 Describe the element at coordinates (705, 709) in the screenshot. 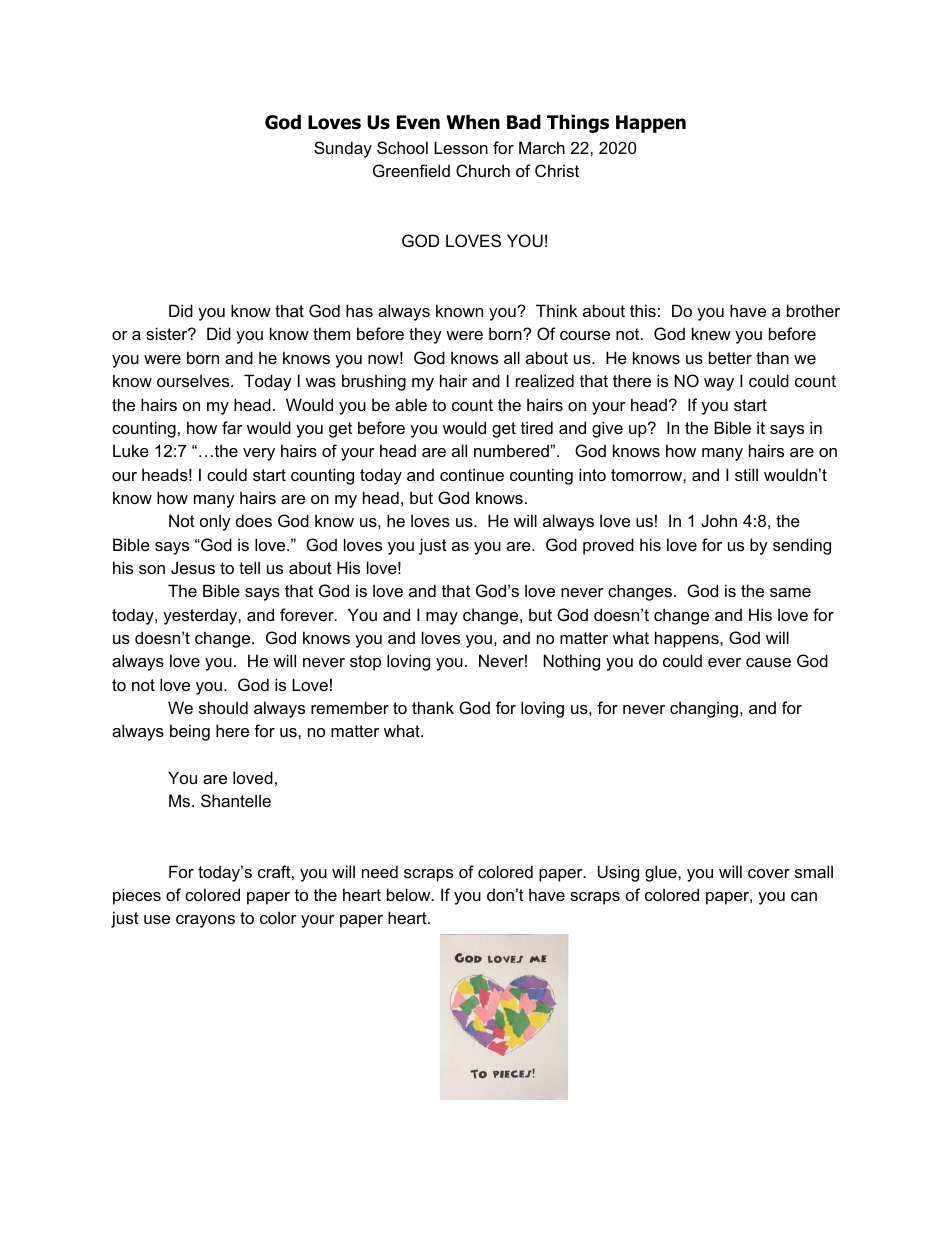

I see `changing` at that location.
